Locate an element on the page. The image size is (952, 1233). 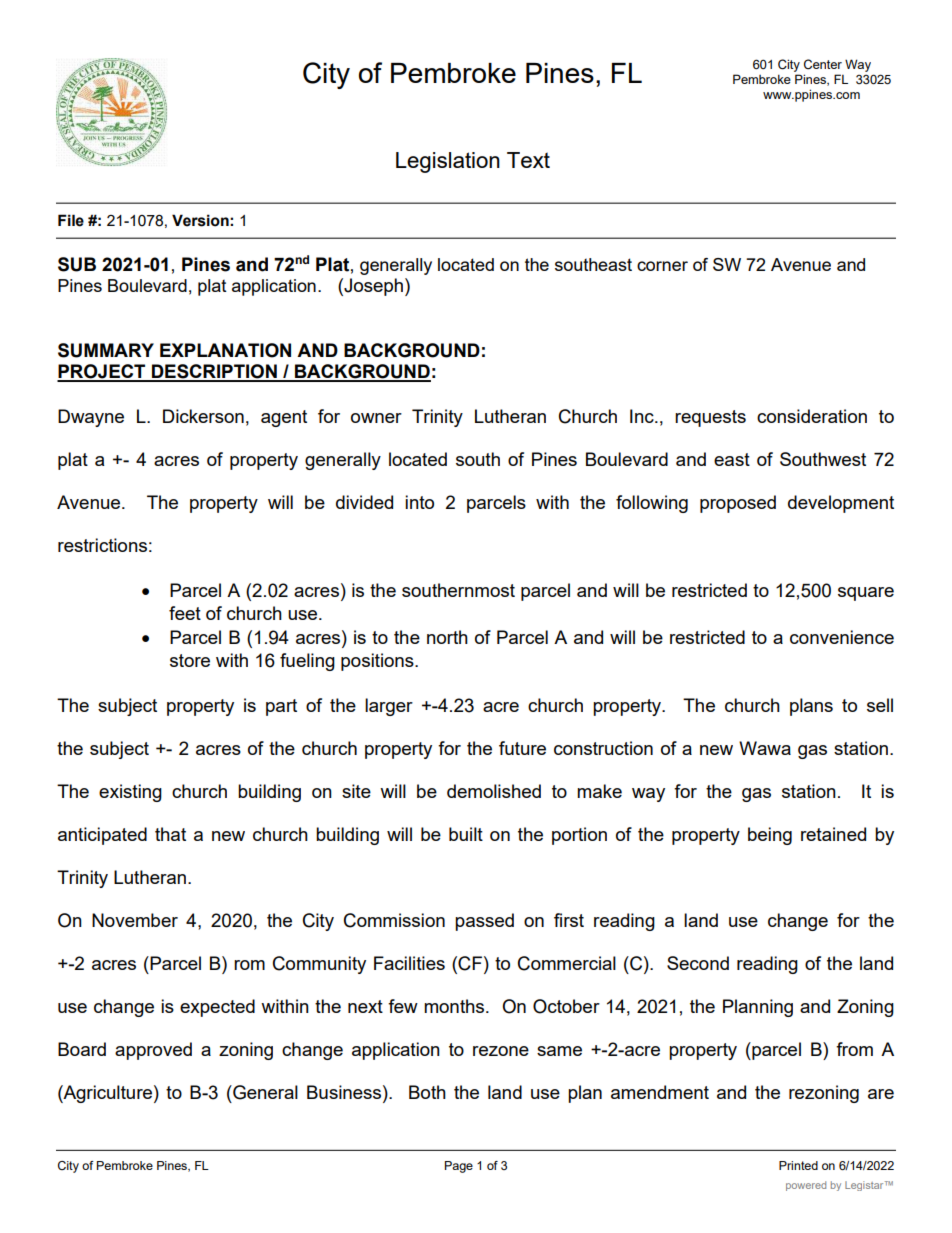
demolished is located at coordinates (494, 791).
